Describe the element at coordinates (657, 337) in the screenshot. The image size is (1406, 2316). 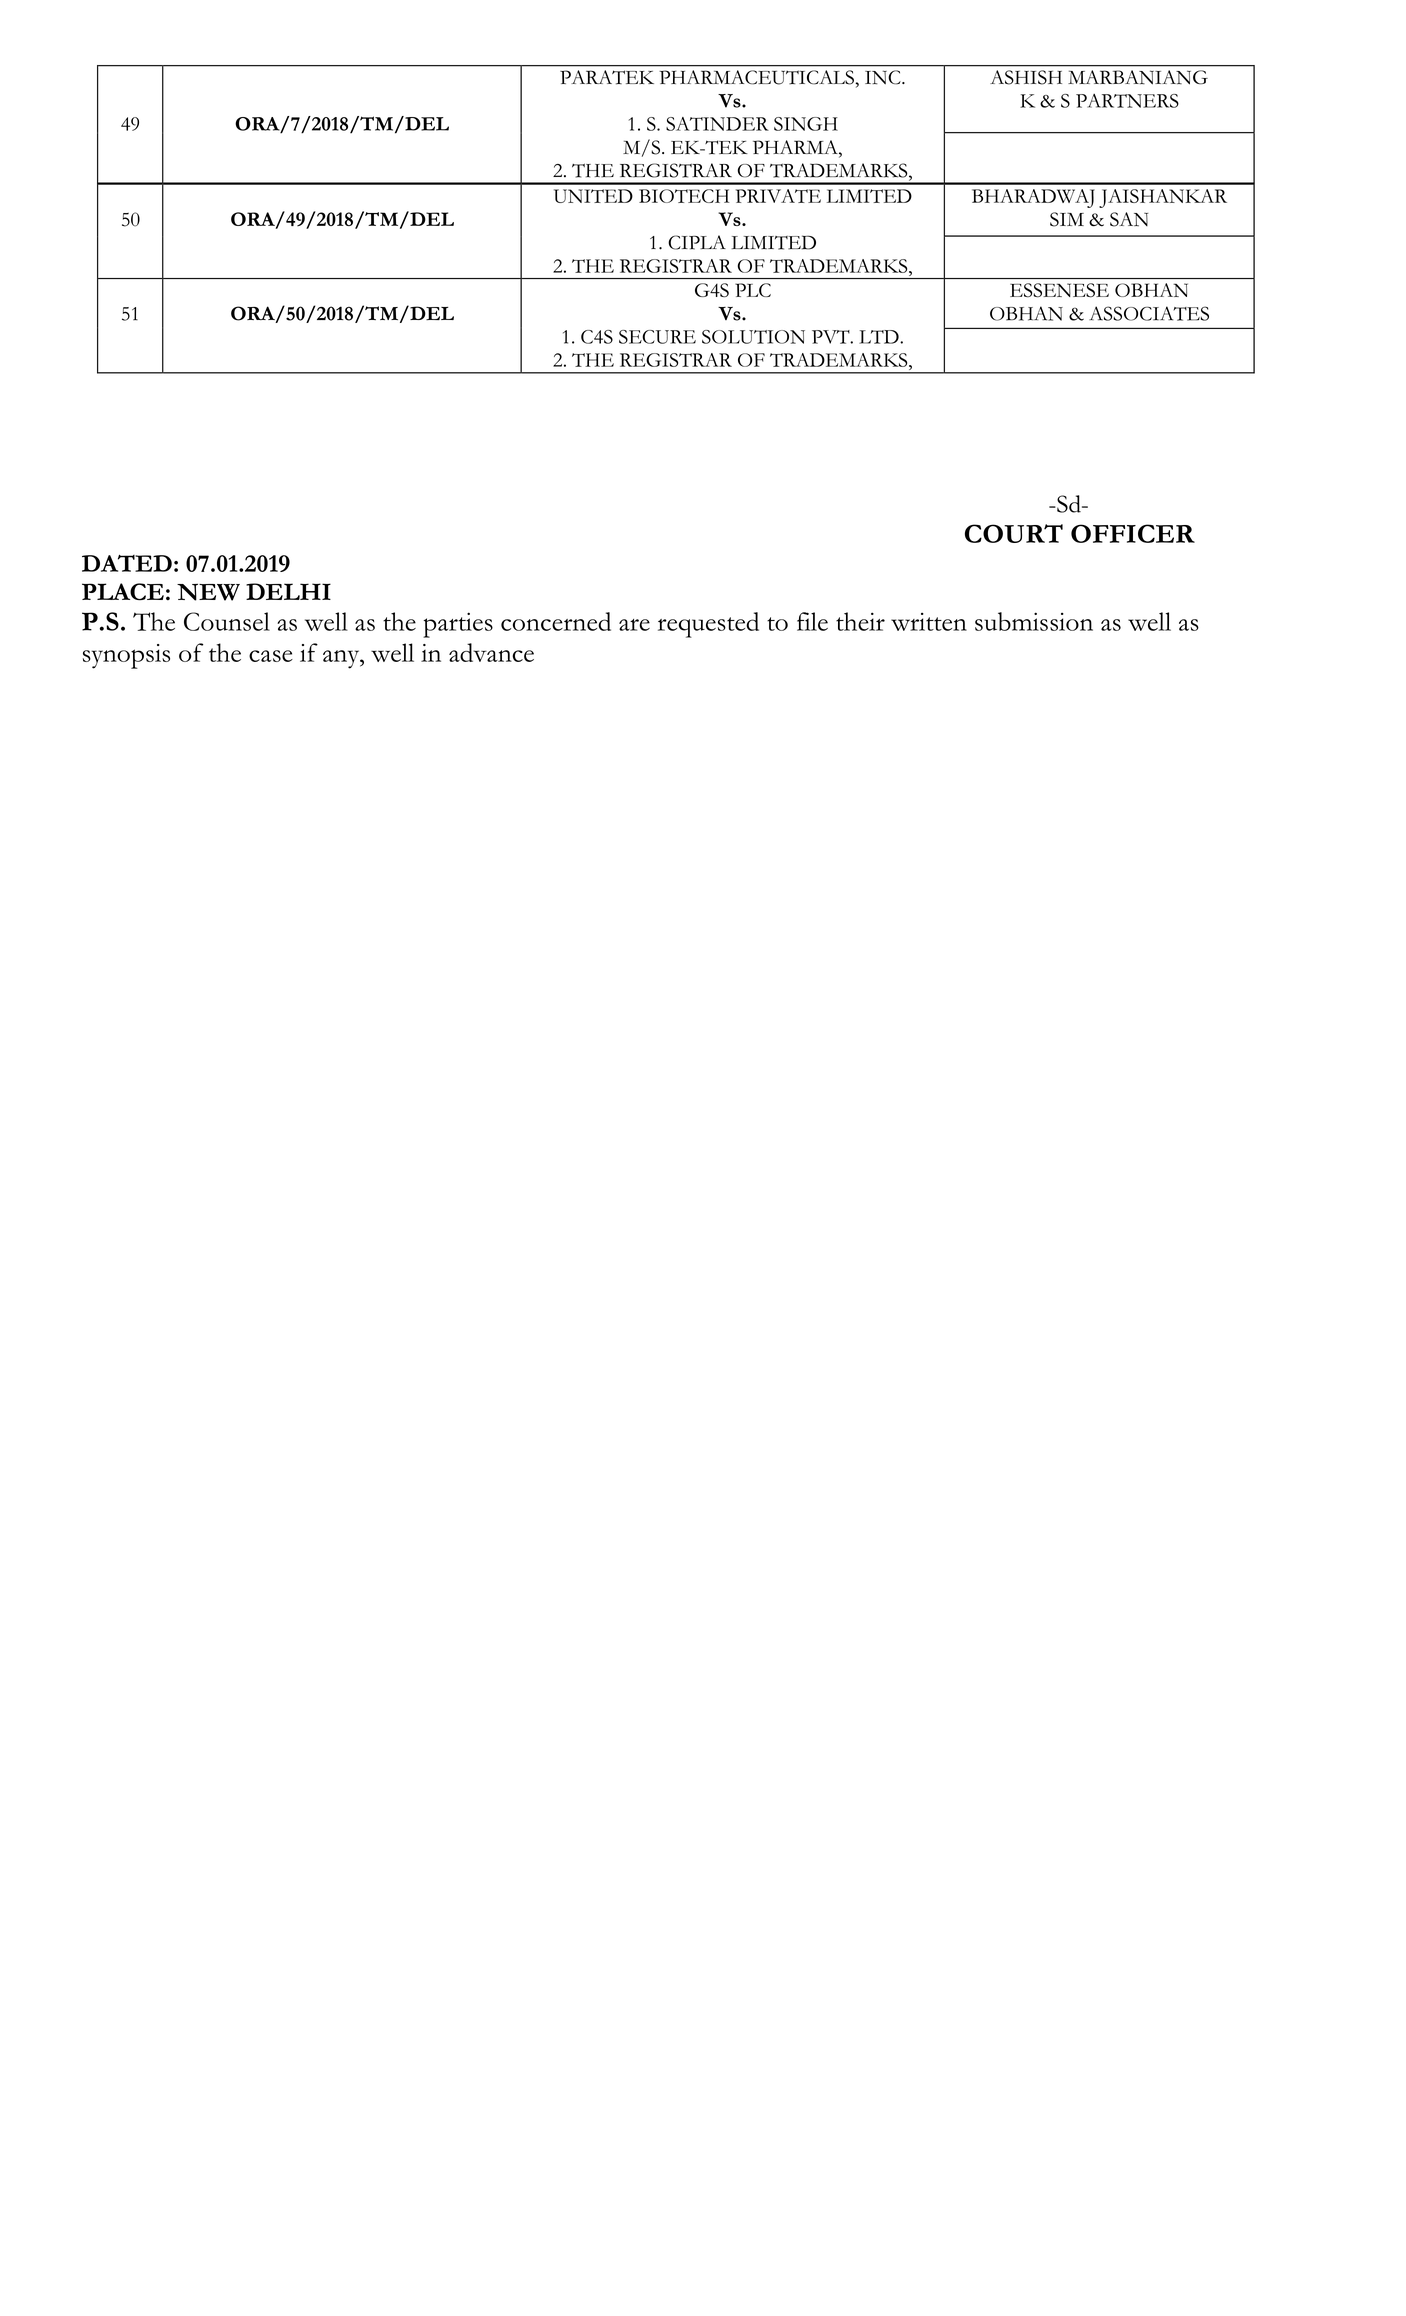
I see `SECURE` at that location.
